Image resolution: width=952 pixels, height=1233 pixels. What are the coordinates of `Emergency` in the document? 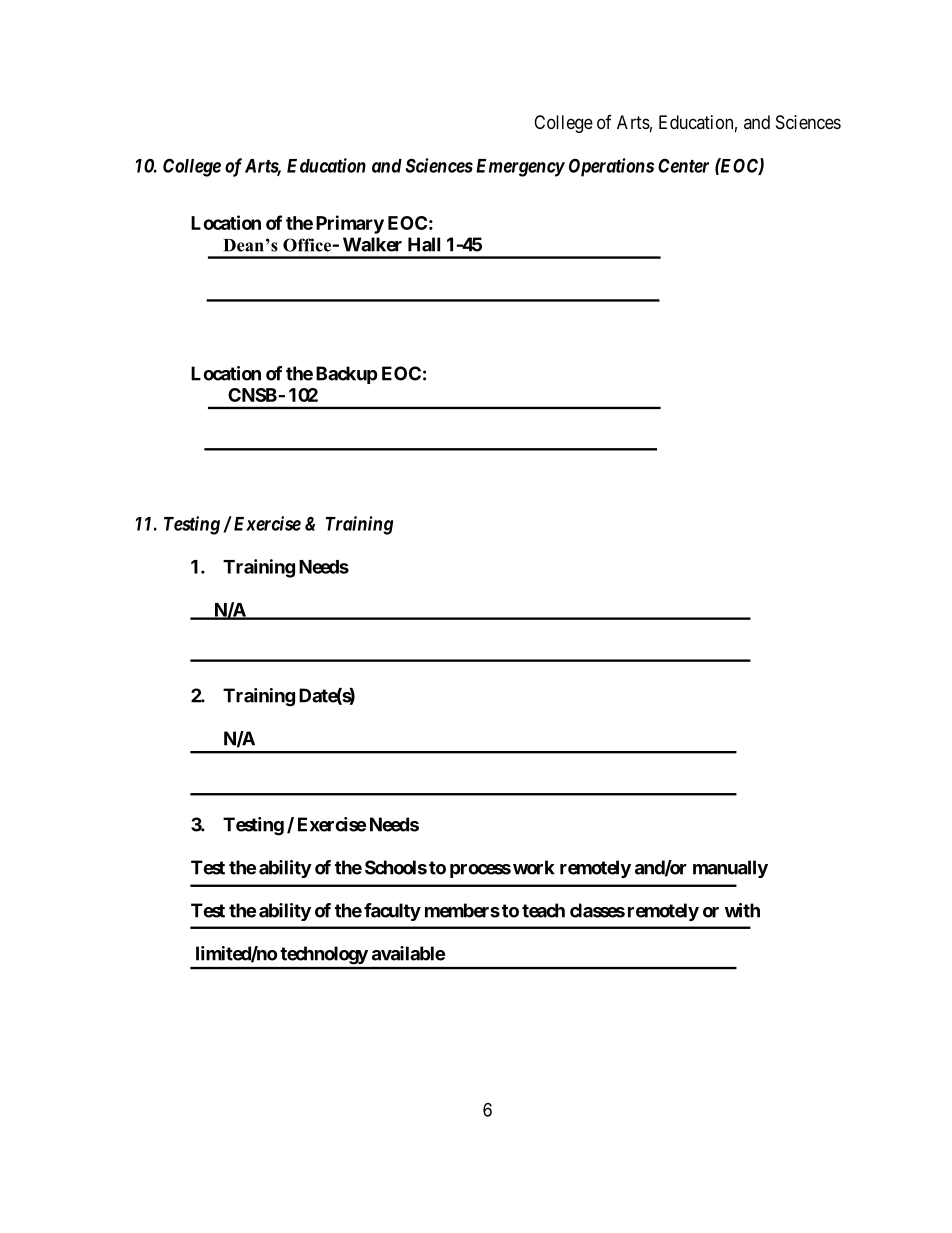 It's located at (520, 168).
